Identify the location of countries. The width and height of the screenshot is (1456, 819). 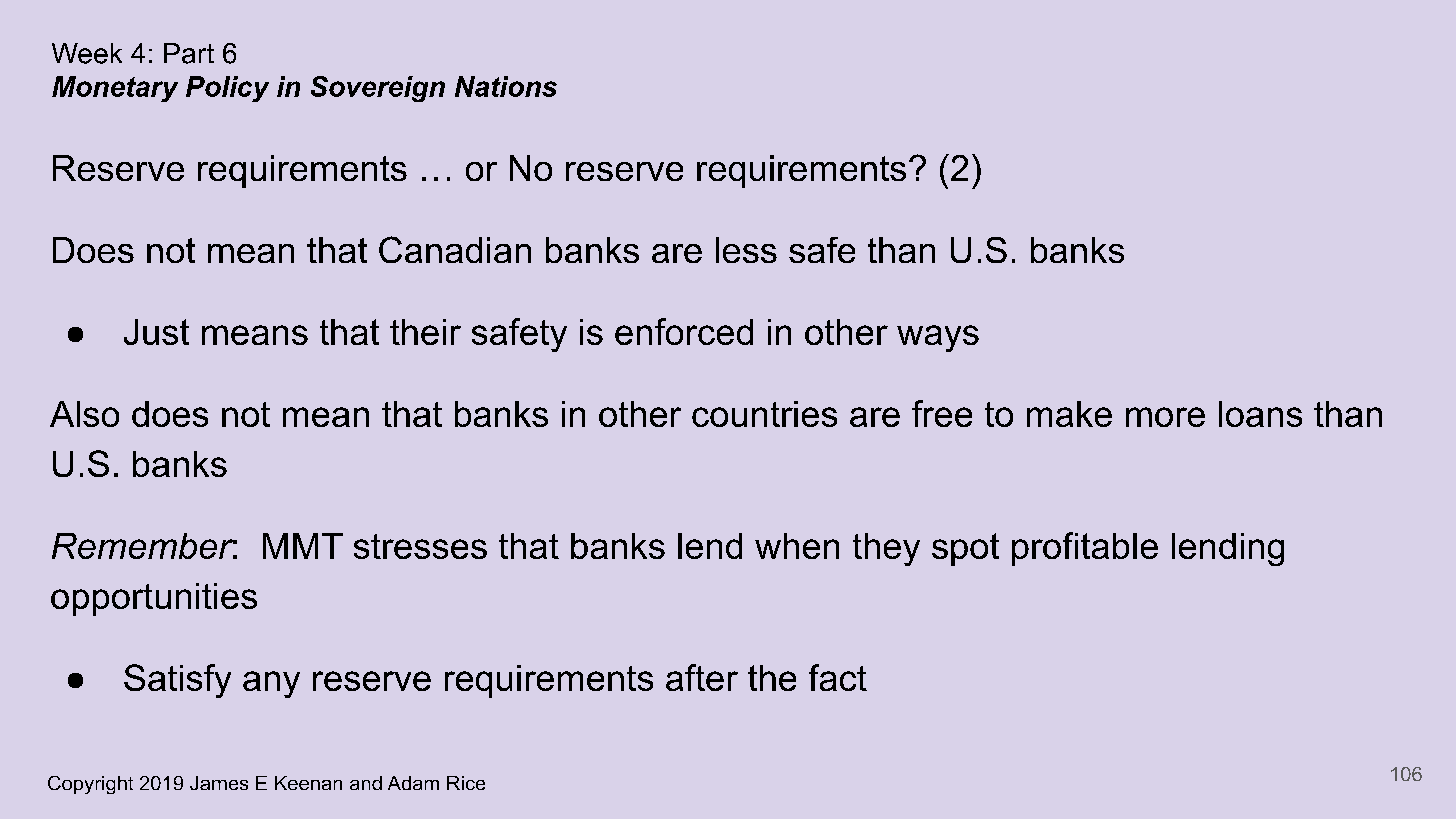
(764, 414).
